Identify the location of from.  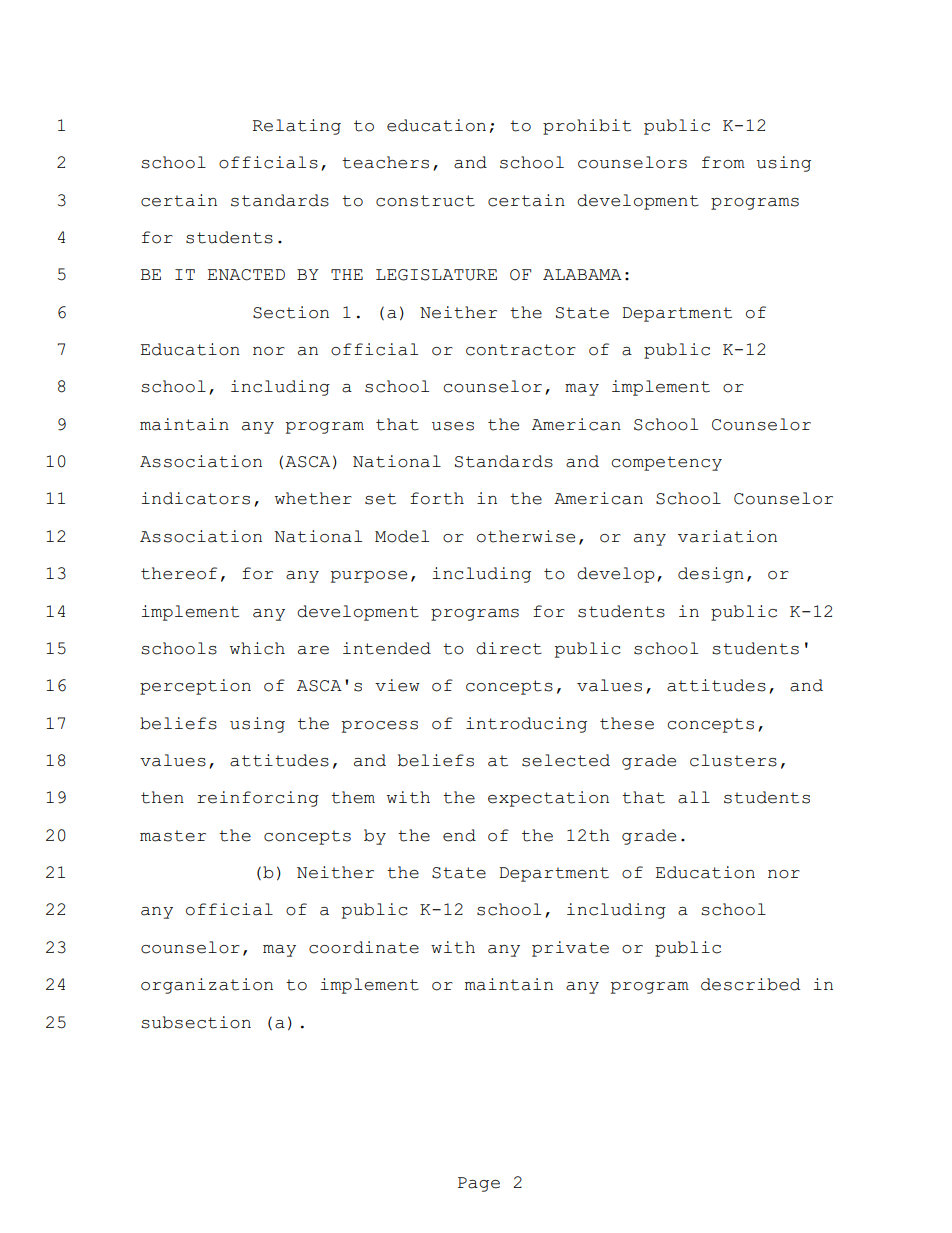
(723, 162).
